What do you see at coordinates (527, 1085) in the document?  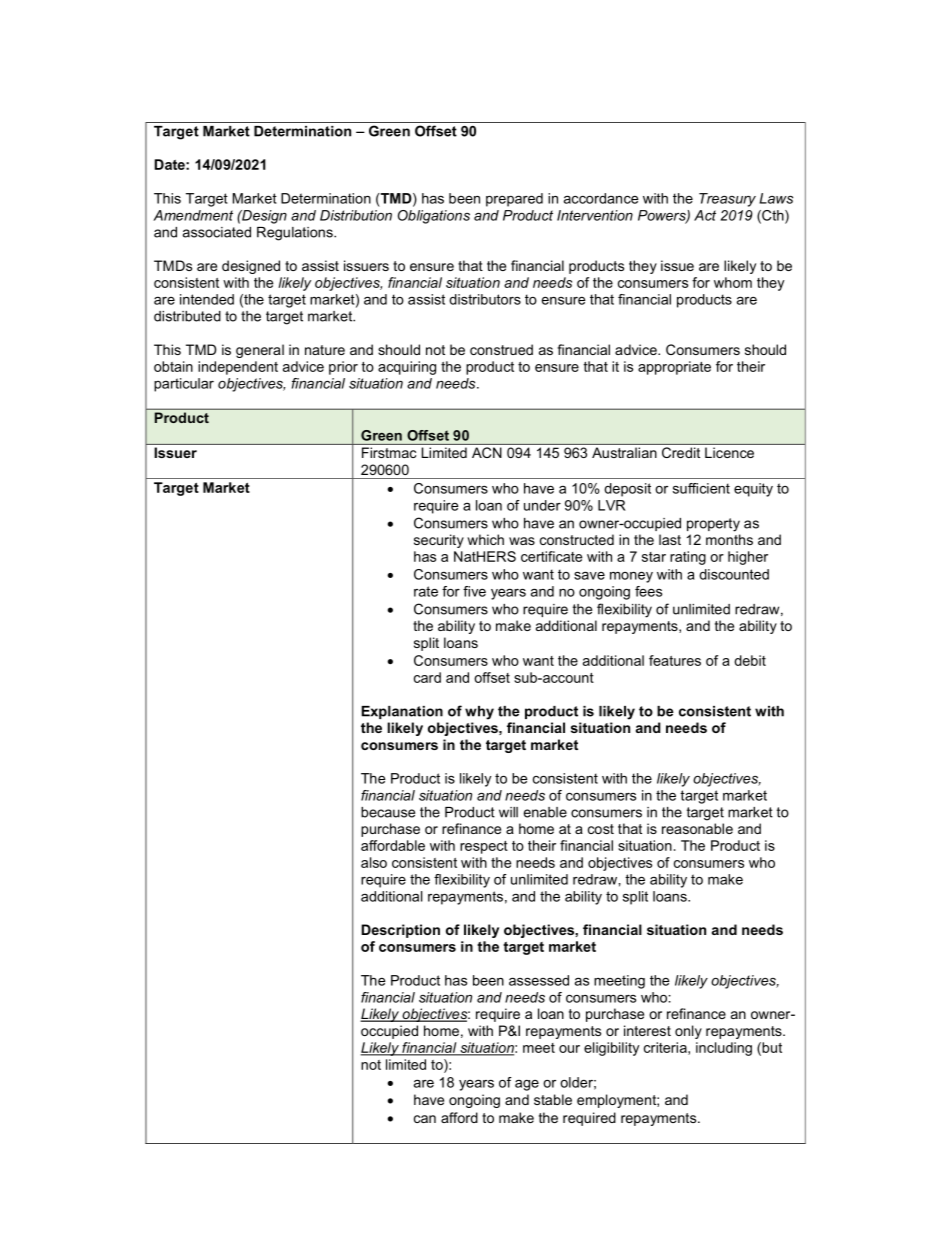 I see `age` at bounding box center [527, 1085].
